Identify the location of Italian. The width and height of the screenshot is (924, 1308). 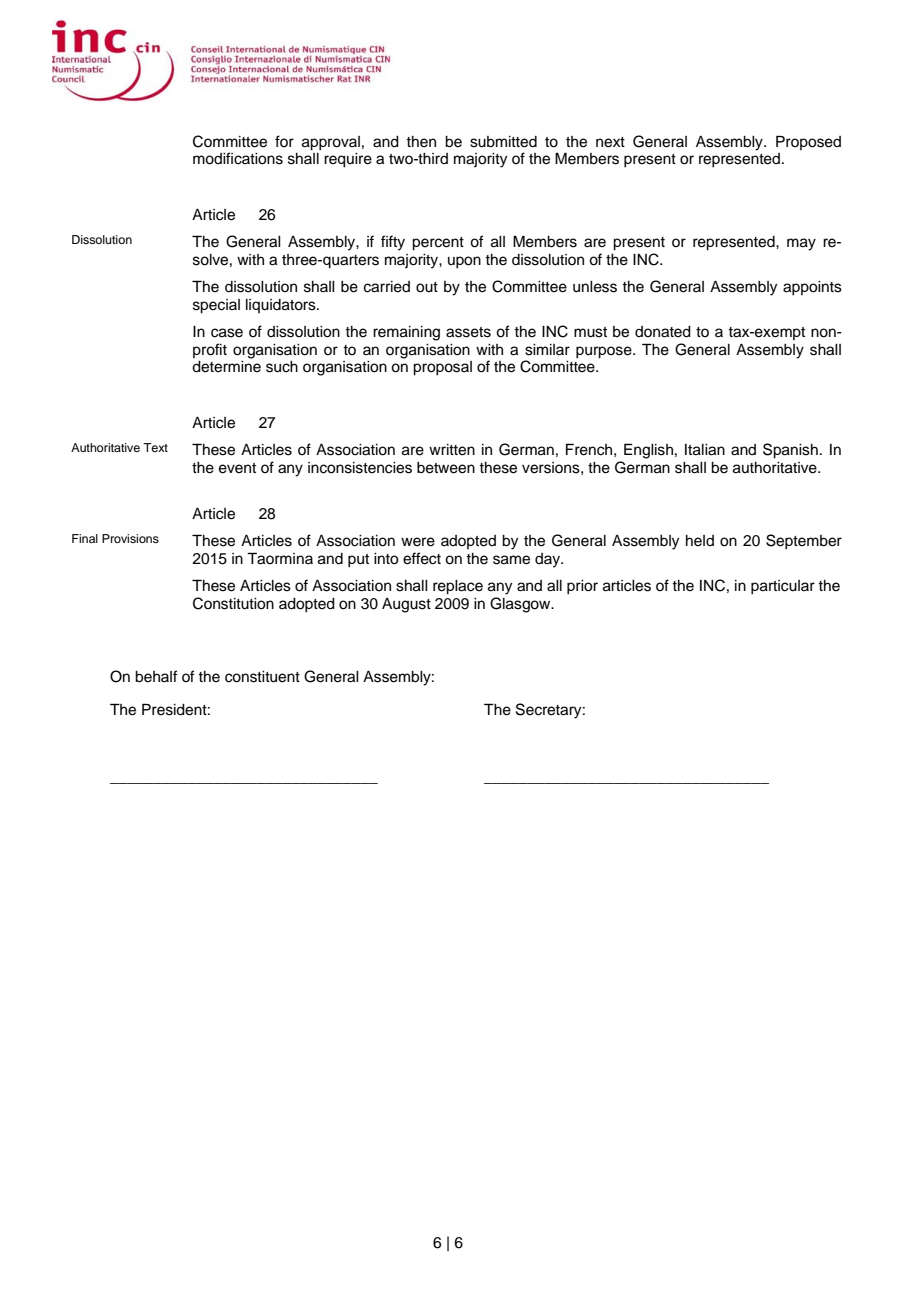
(705, 450).
